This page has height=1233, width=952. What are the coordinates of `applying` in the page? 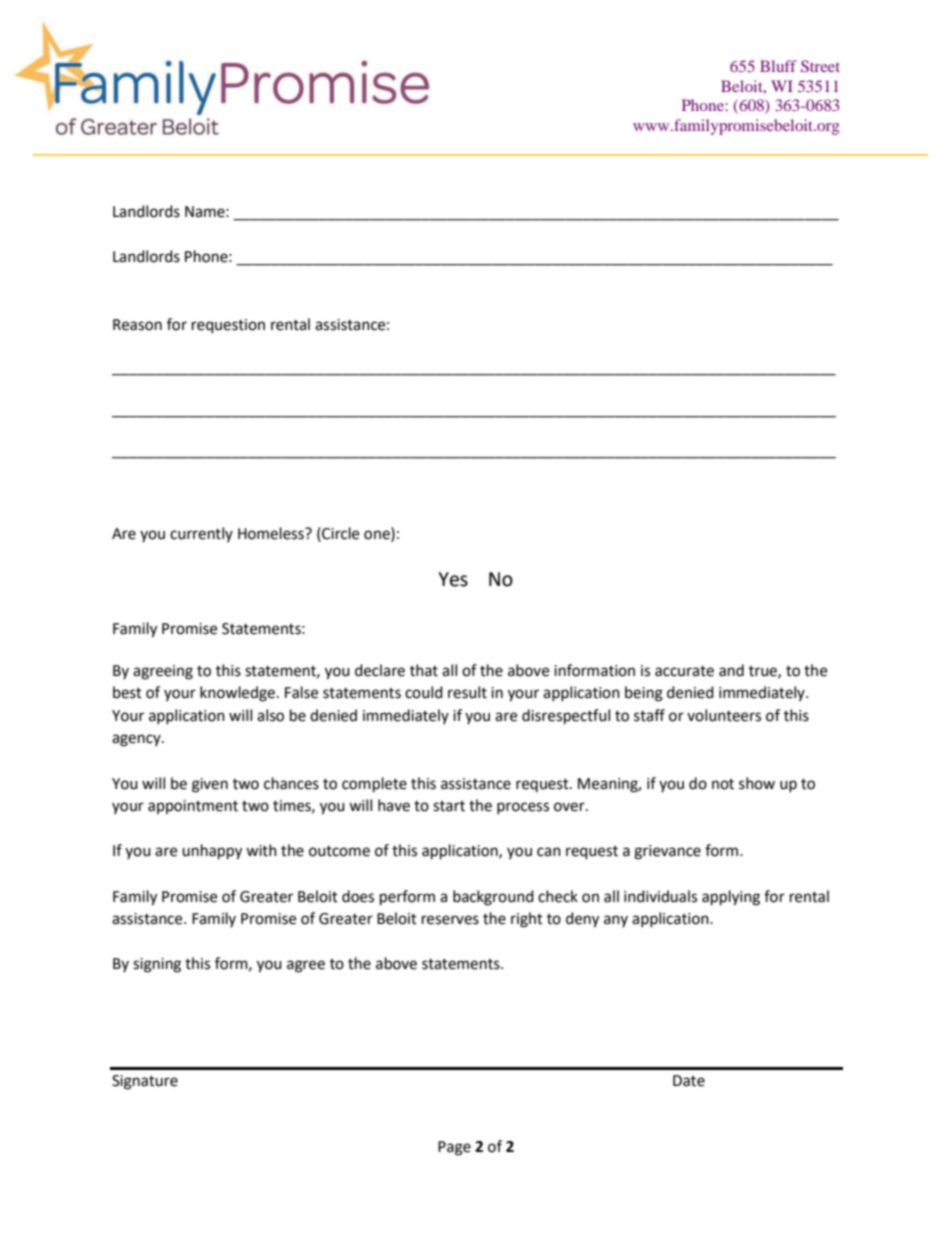 It's located at (731, 898).
